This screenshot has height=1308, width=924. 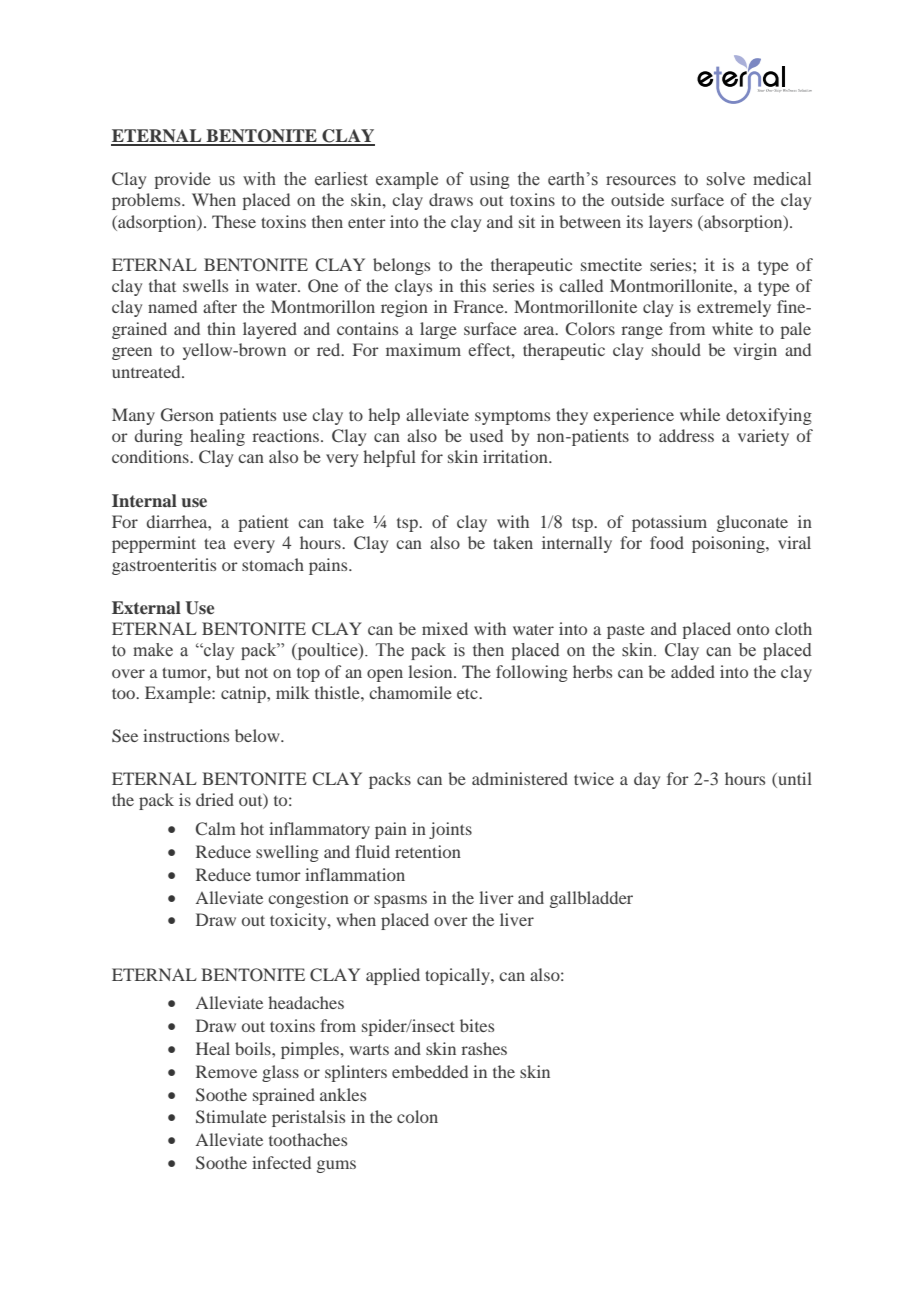 What do you see at coordinates (228, 671) in the screenshot?
I see `but` at bounding box center [228, 671].
